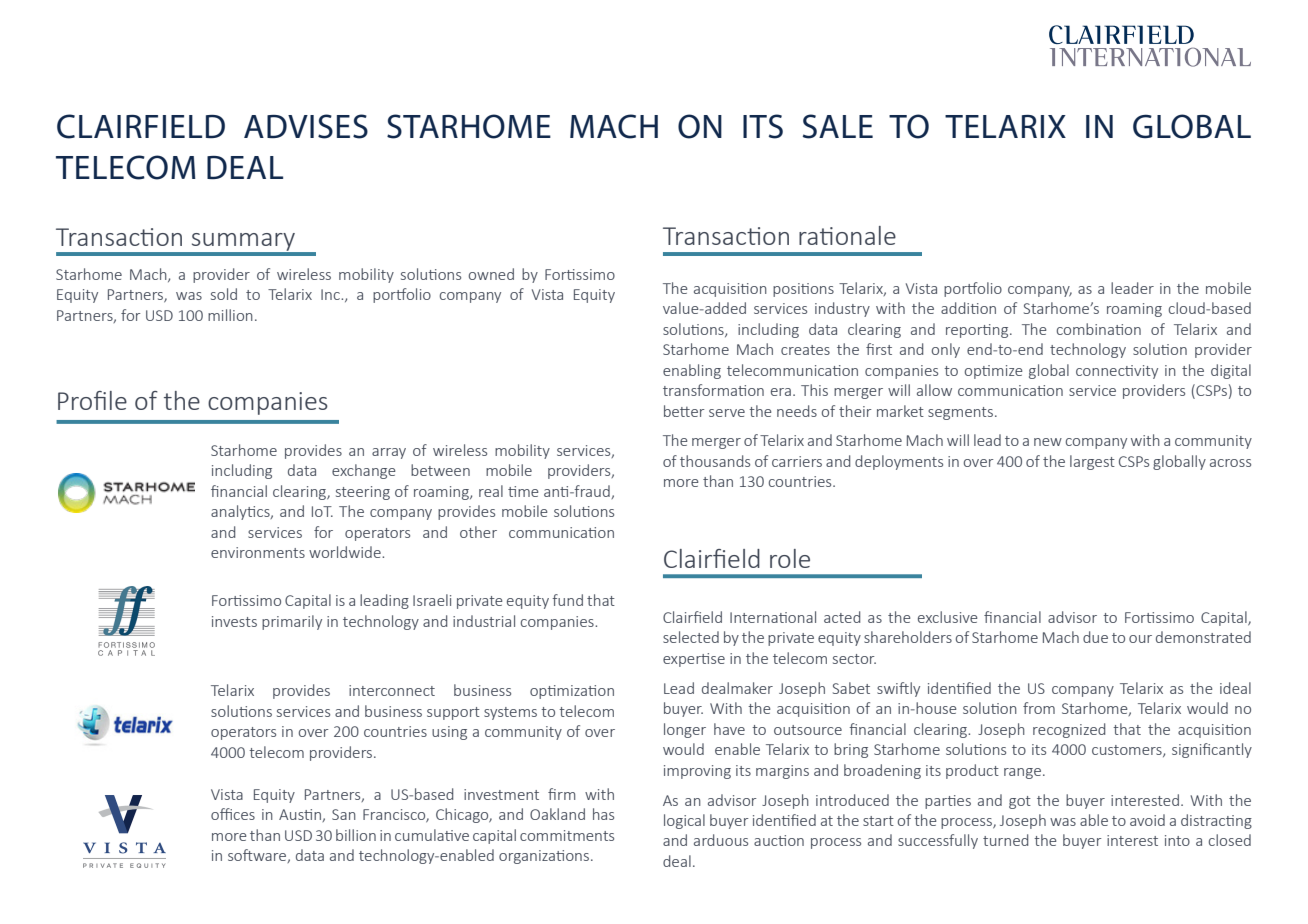 Image resolution: width=1308 pixels, height=924 pixels. I want to click on rationale, so click(847, 235).
